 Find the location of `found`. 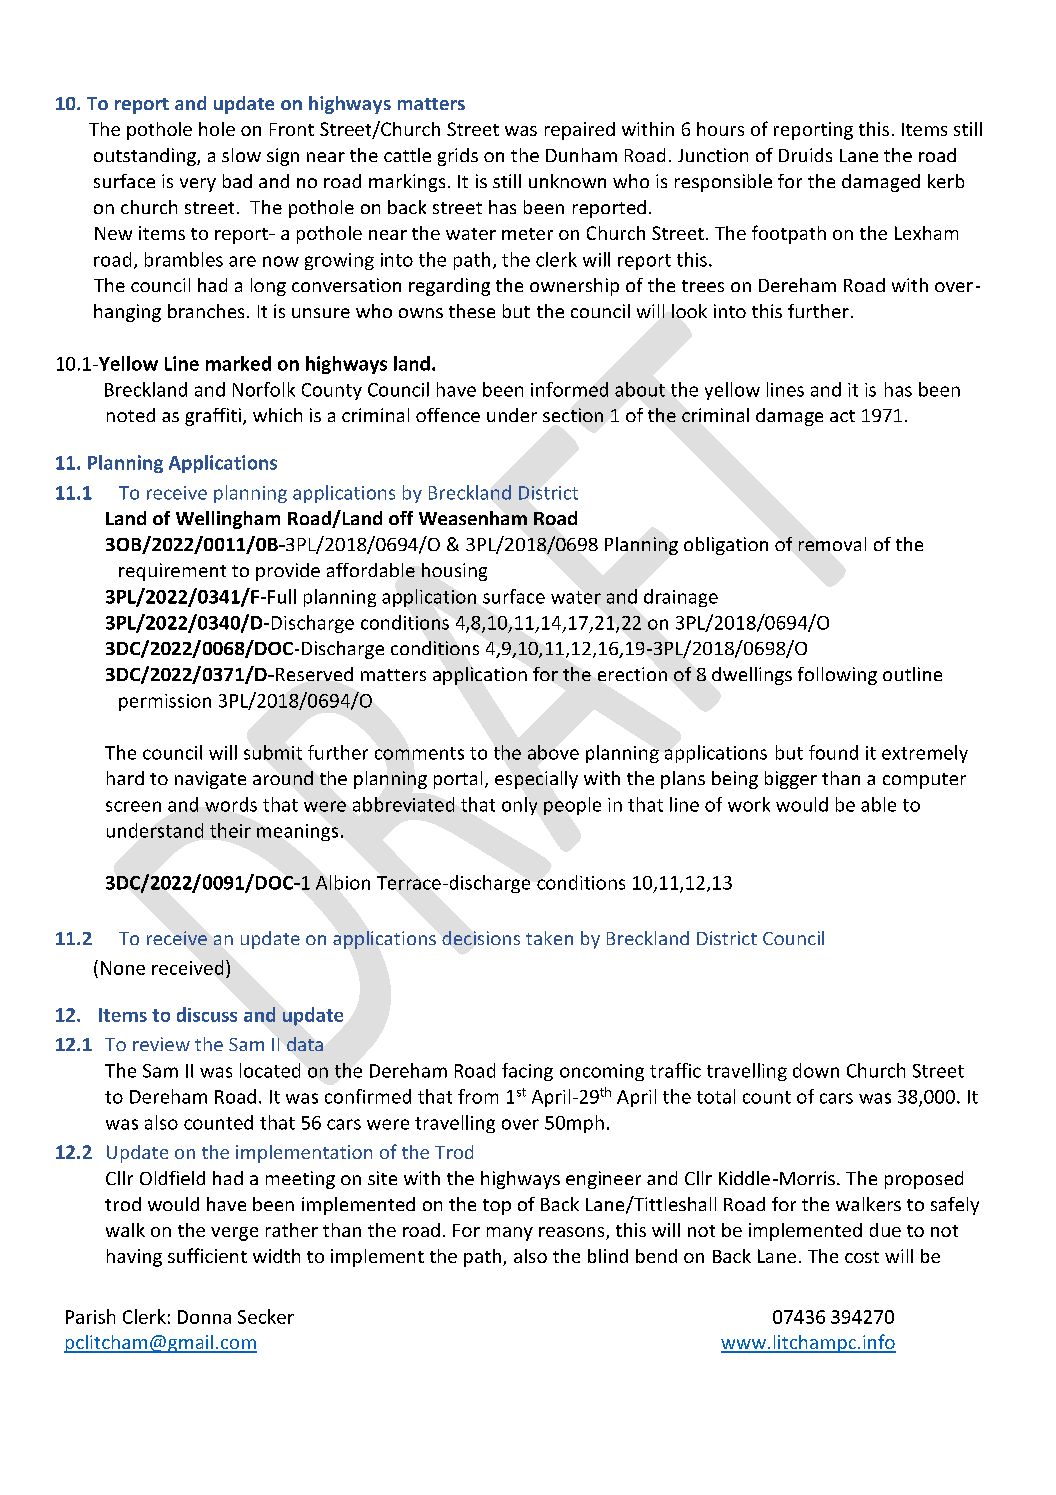

found is located at coordinates (833, 752).
